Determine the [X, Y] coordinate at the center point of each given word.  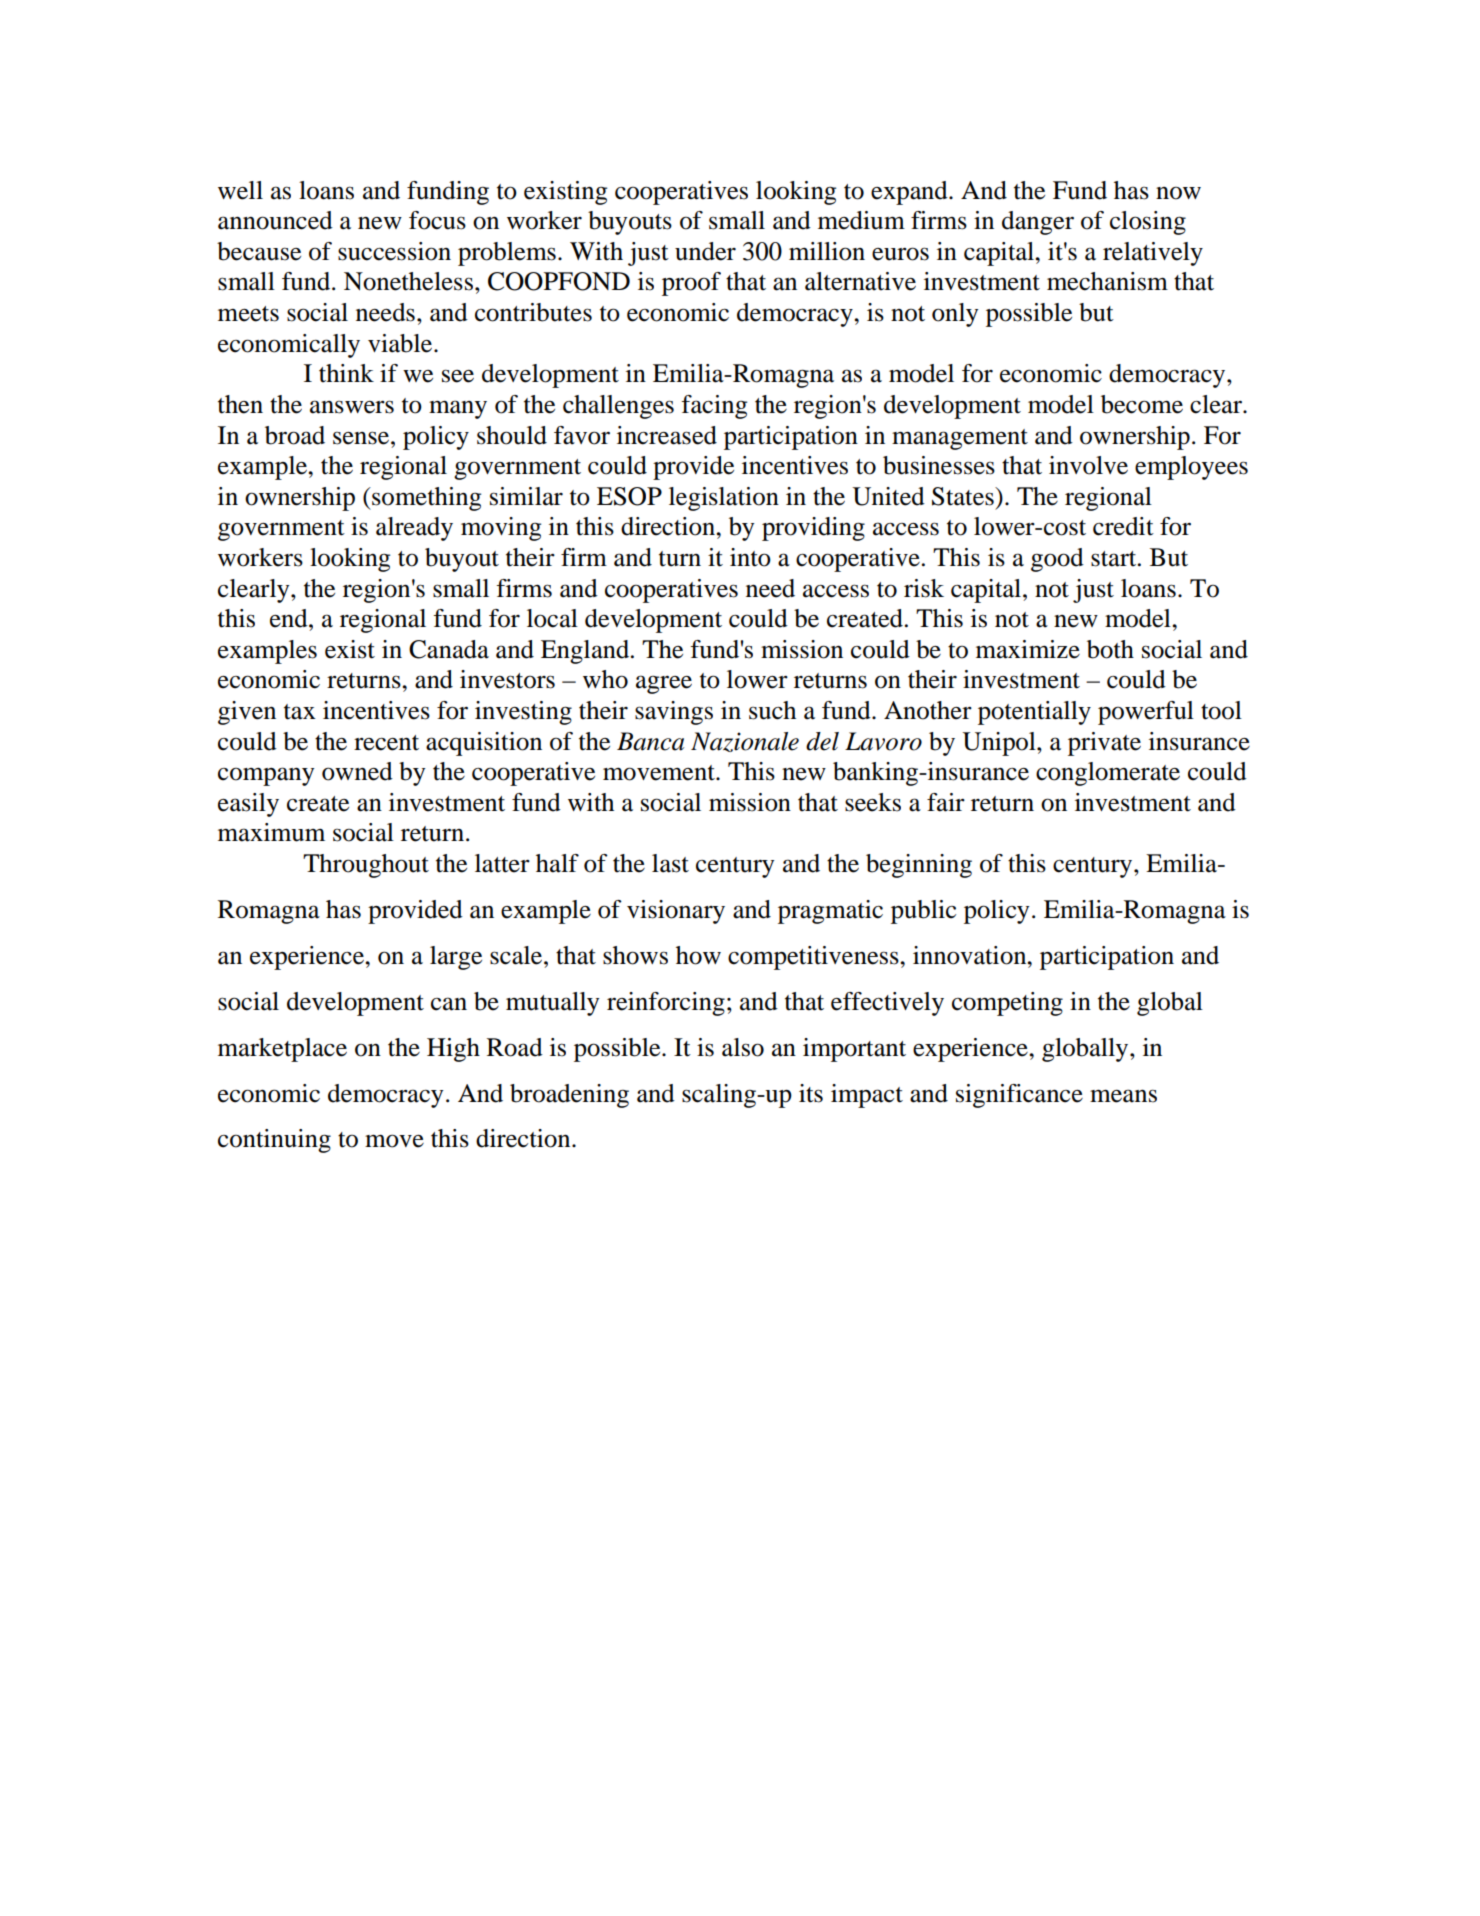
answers [352, 407]
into [750, 557]
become [1142, 404]
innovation [971, 955]
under [705, 251]
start [1115, 559]
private [1104, 744]
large [456, 958]
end [290, 618]
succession [394, 251]
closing [1148, 223]
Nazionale [745, 742]
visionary [676, 912]
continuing [274, 1141]
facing [714, 407]
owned [357, 771]
